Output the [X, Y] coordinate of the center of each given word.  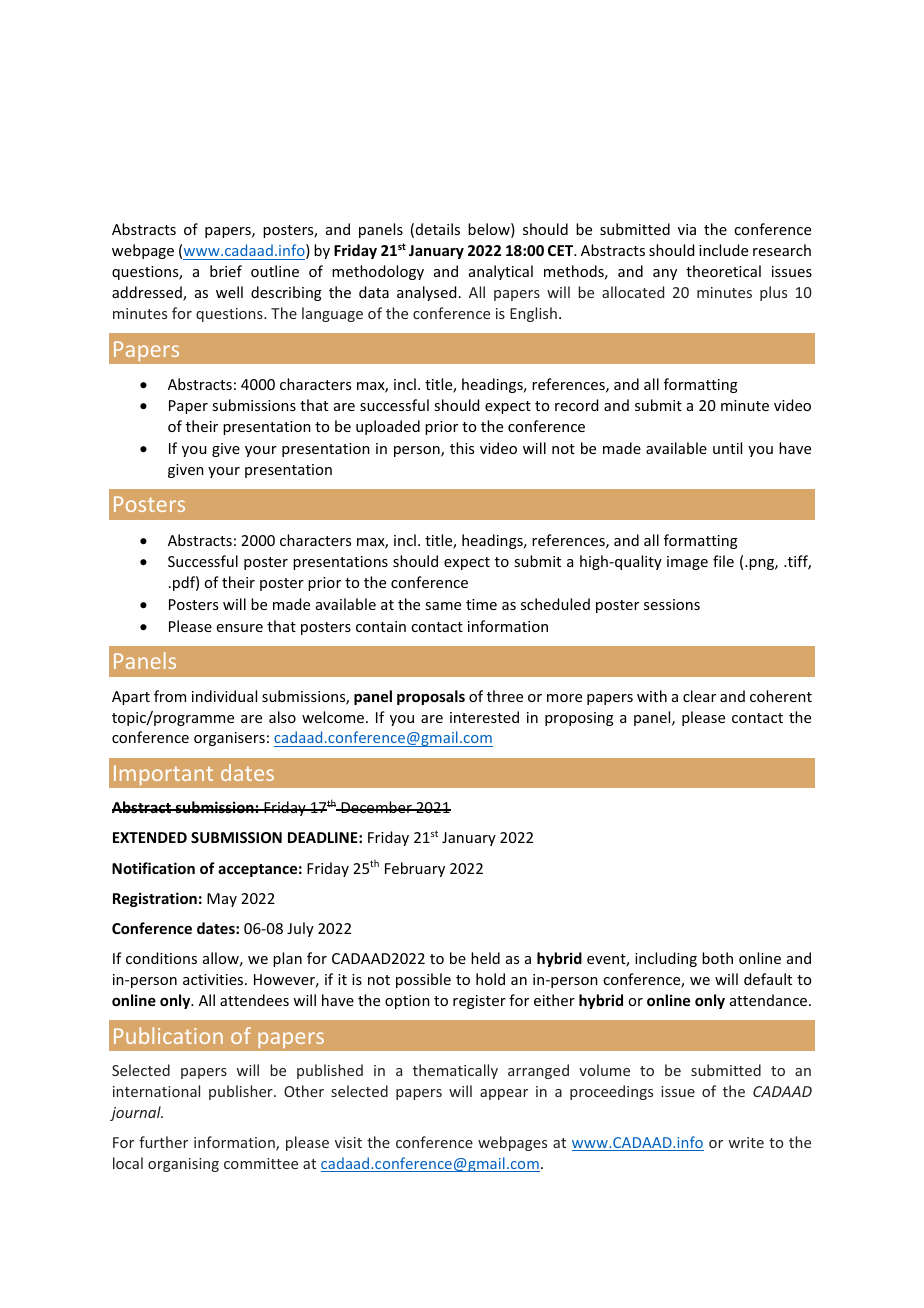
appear [504, 1094]
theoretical [723, 271]
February [415, 869]
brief [226, 271]
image [687, 563]
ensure [240, 628]
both [717, 958]
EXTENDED [150, 837]
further [163, 1142]
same [443, 606]
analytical [501, 272]
